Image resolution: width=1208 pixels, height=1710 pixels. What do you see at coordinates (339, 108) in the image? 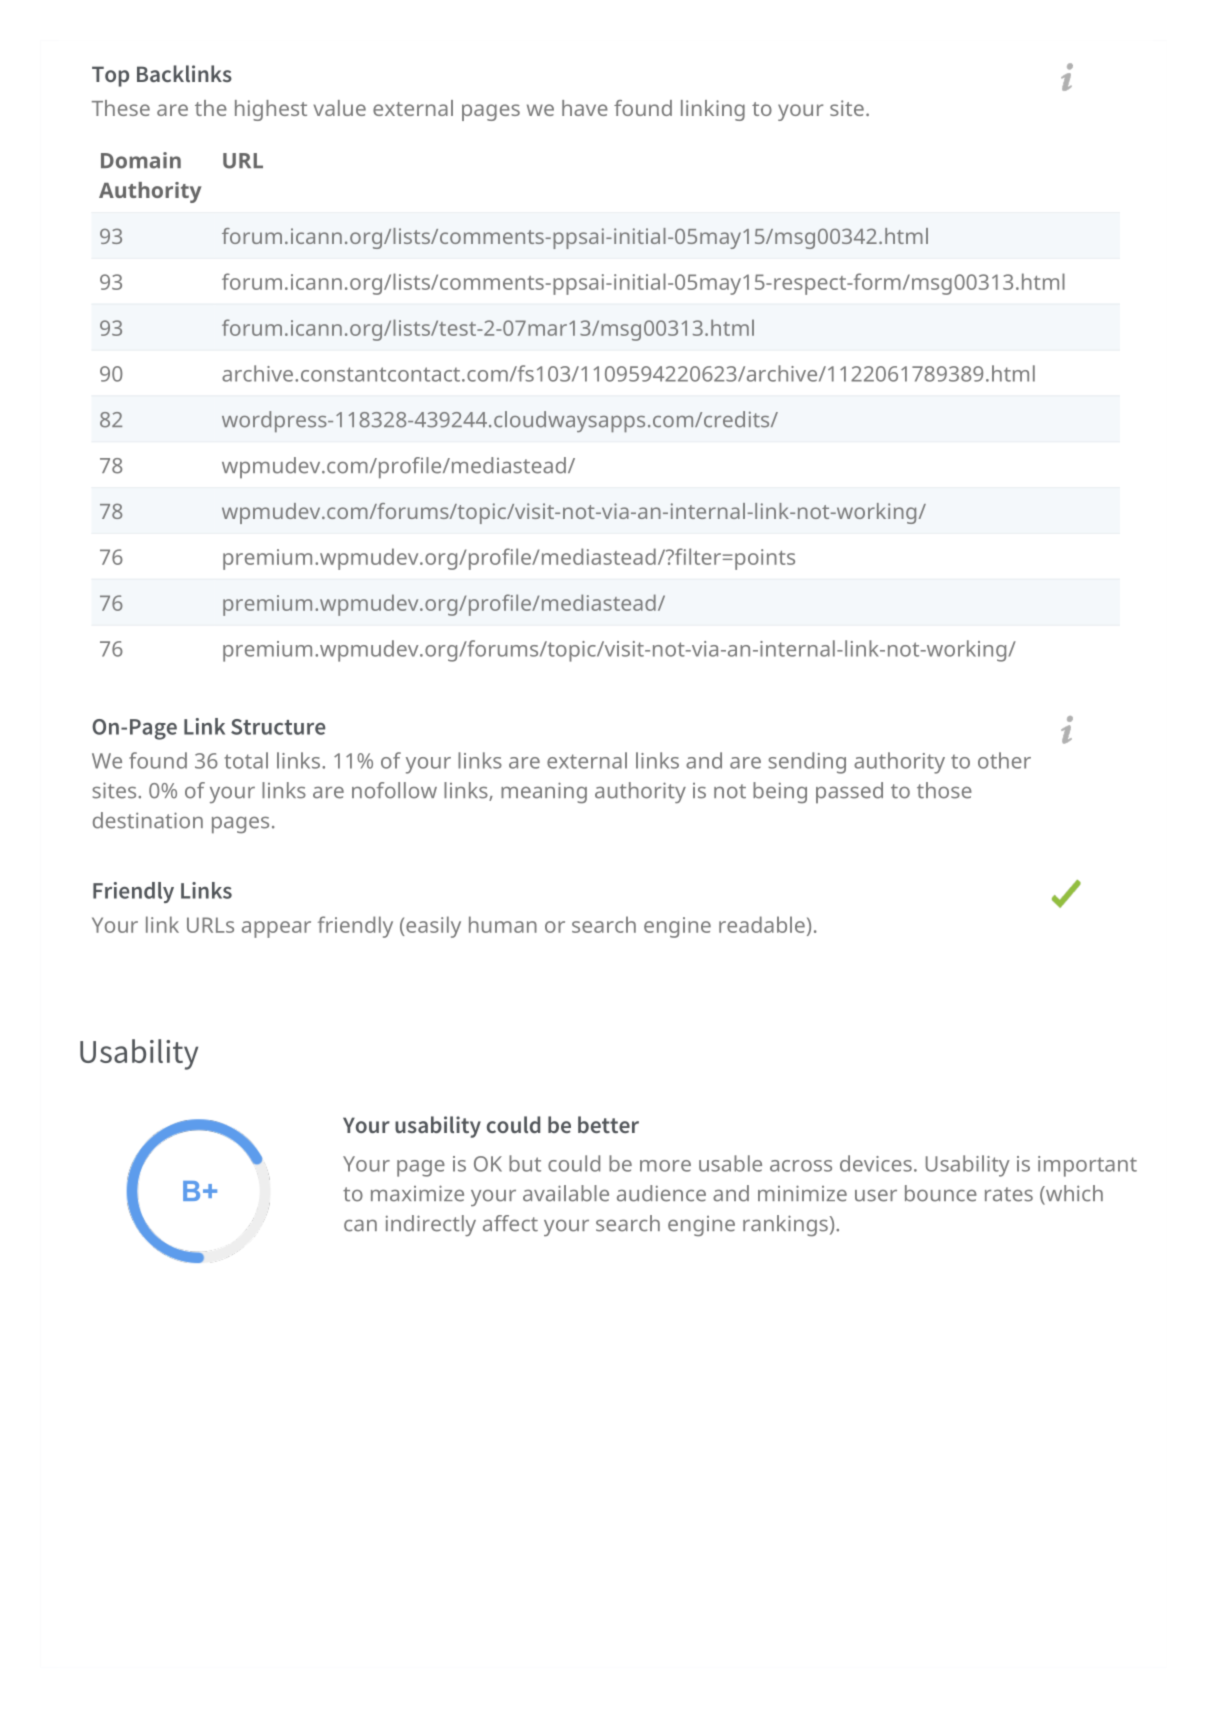
I see `value` at bounding box center [339, 108].
